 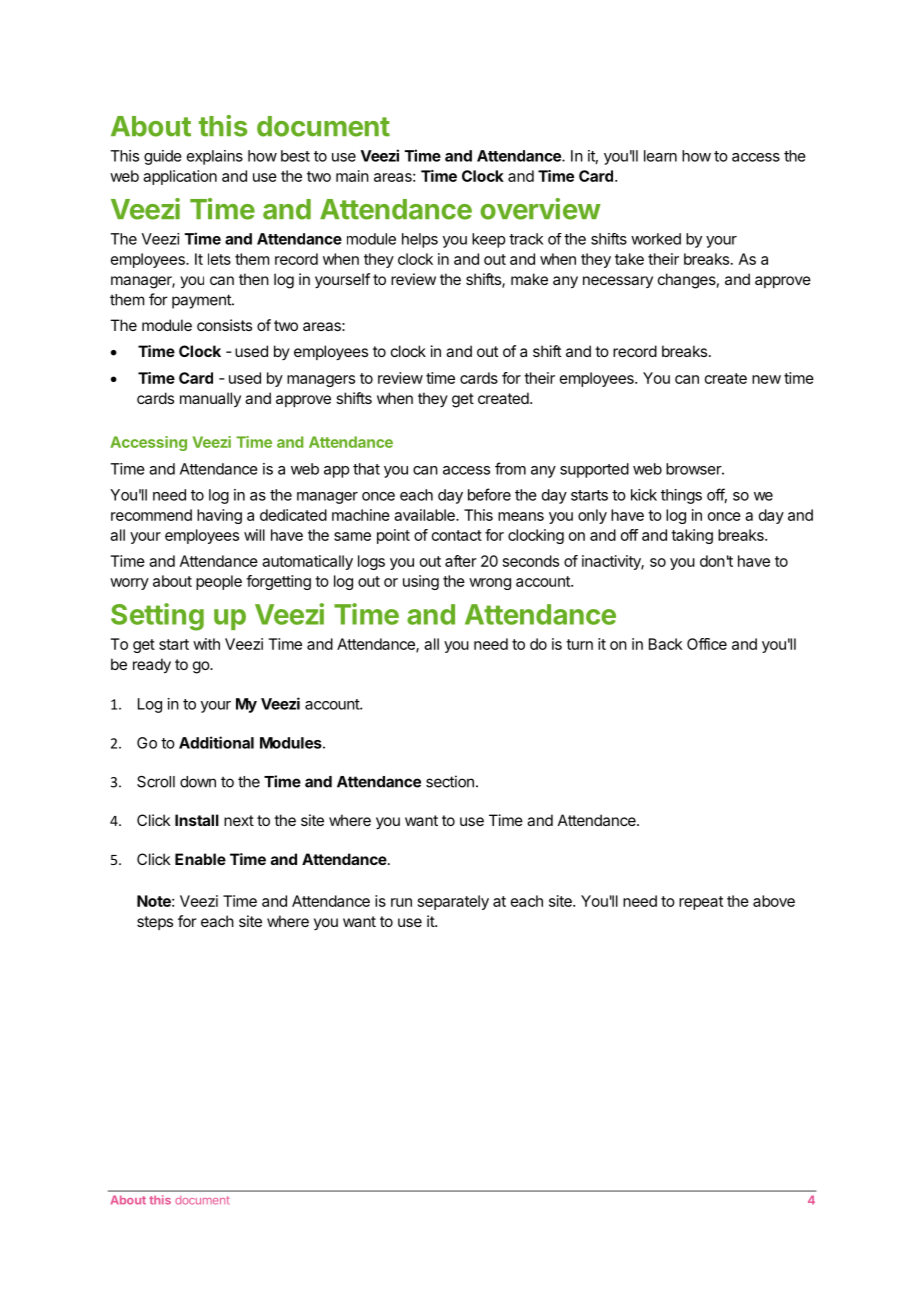 I want to click on application, so click(x=180, y=177).
